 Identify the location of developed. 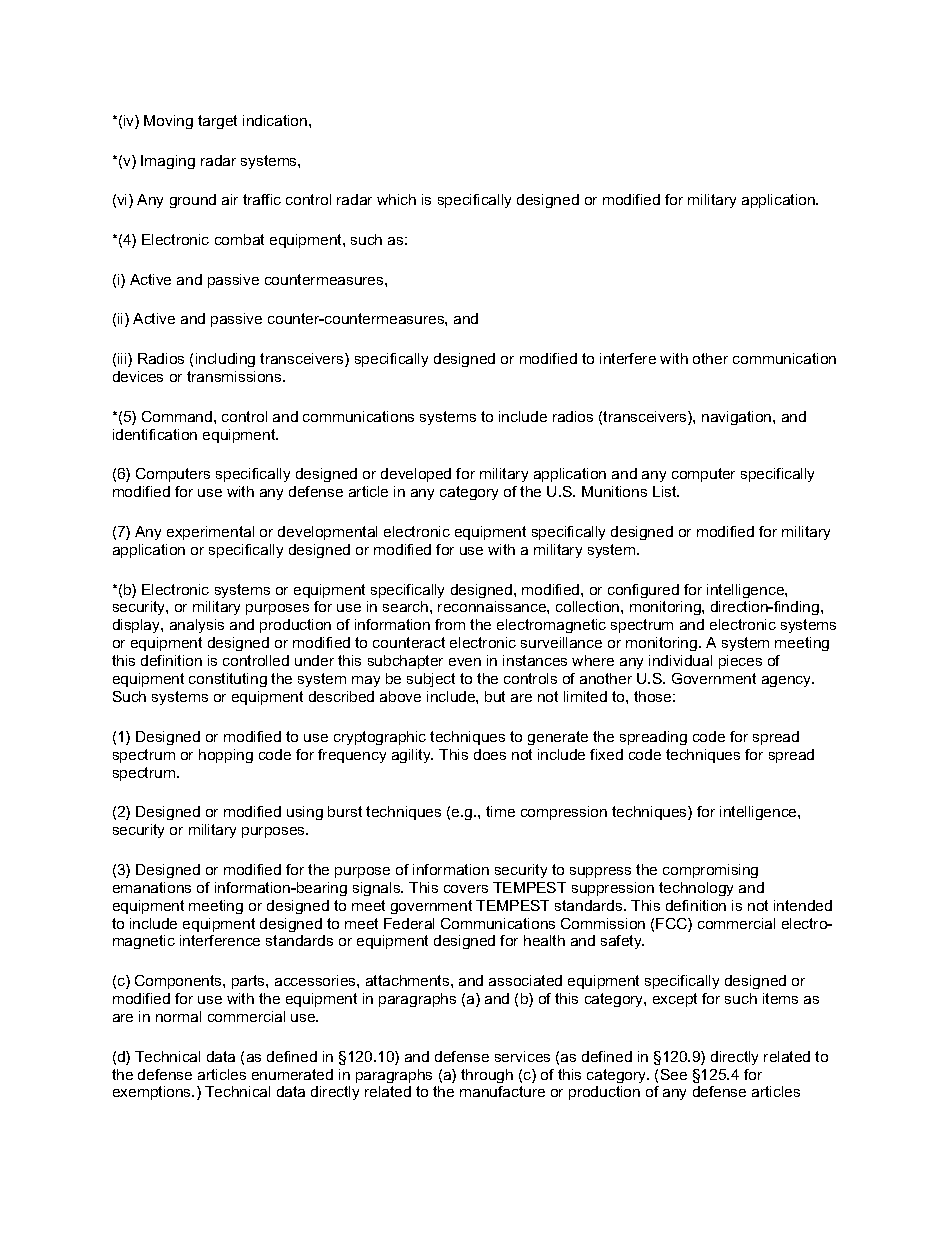
(416, 475).
